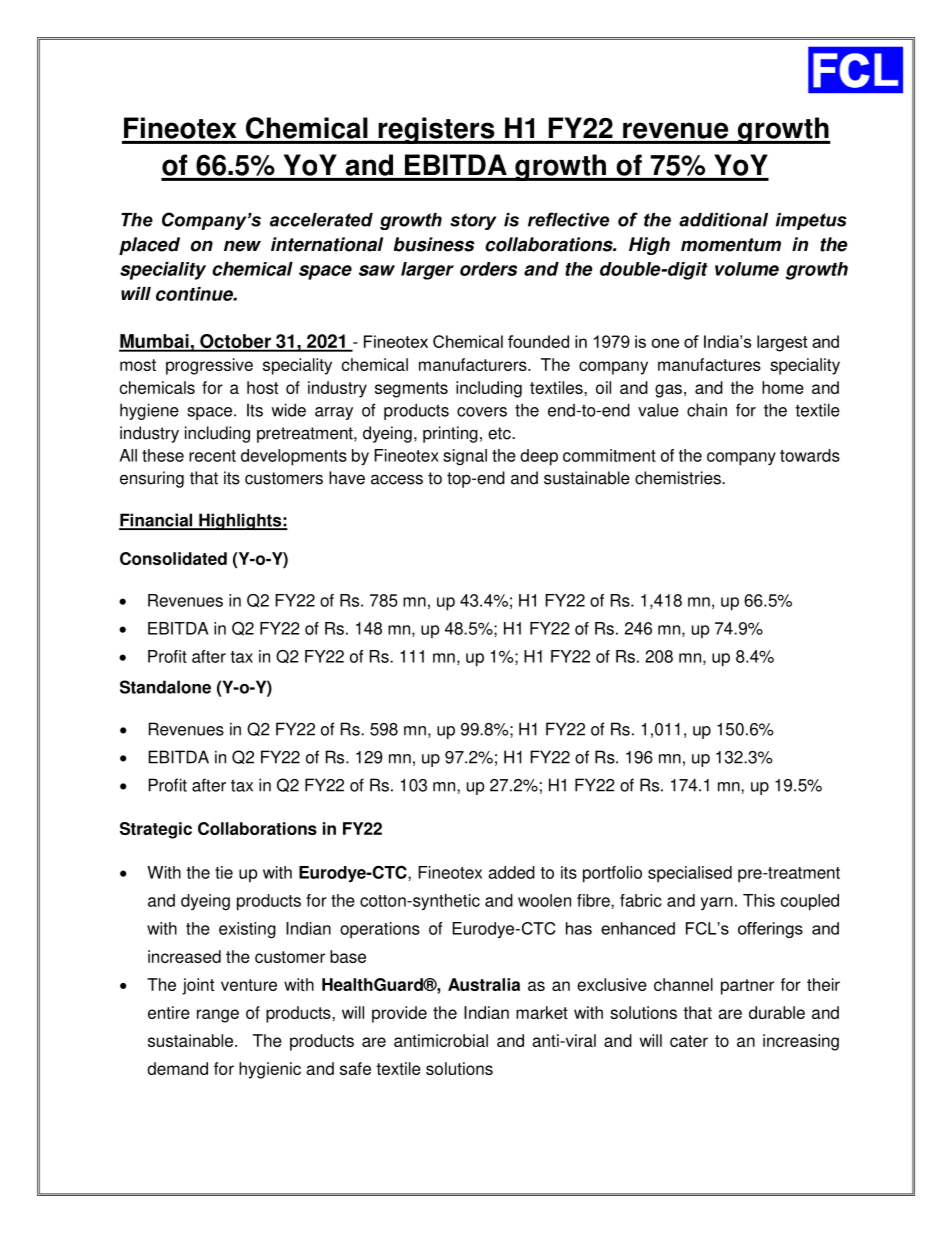 This screenshot has width=952, height=1233. I want to click on Consolidated, so click(173, 558).
